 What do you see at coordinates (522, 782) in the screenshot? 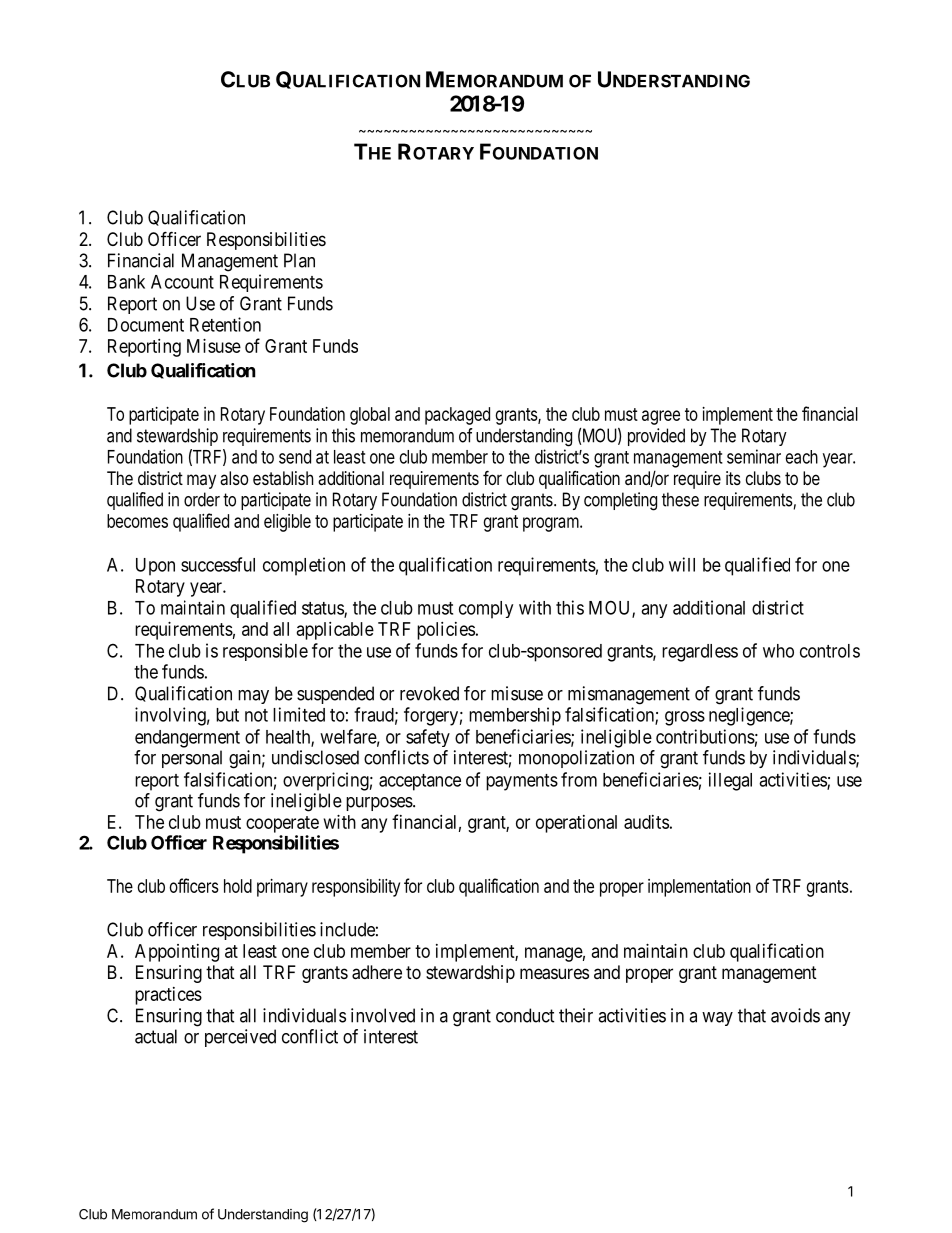
I see `payments` at bounding box center [522, 782].
